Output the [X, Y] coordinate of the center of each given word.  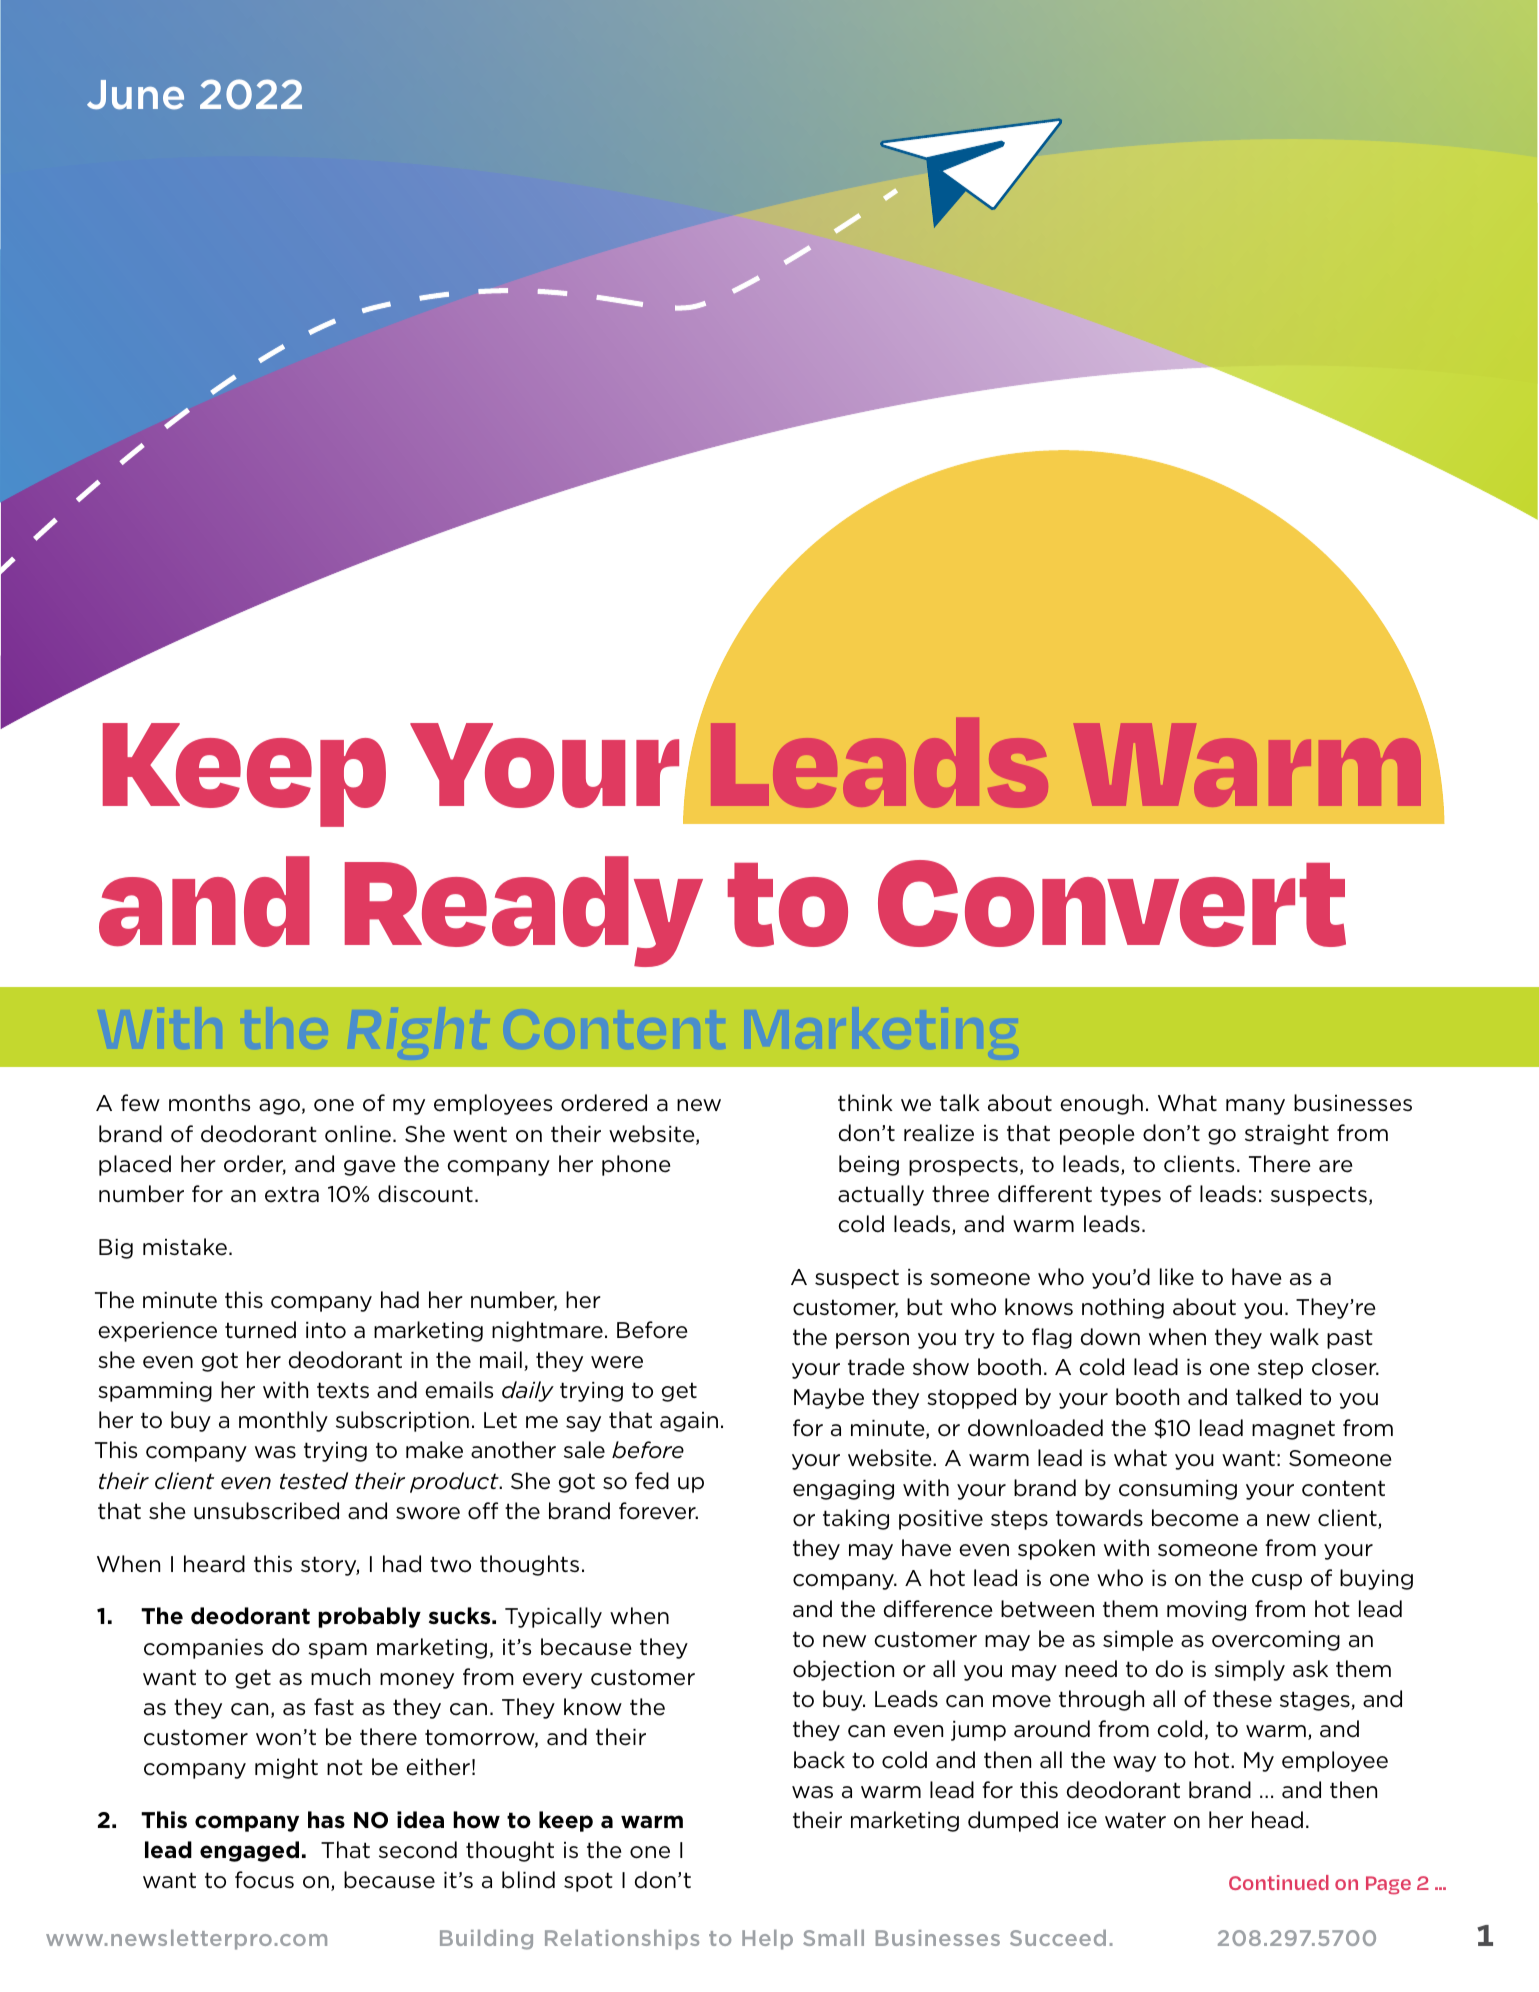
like [1177, 1277]
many [1255, 1107]
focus [264, 1880]
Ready [524, 911]
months [209, 1102]
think [865, 1102]
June [135, 95]
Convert [1112, 903]
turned [260, 1330]
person [872, 1341]
